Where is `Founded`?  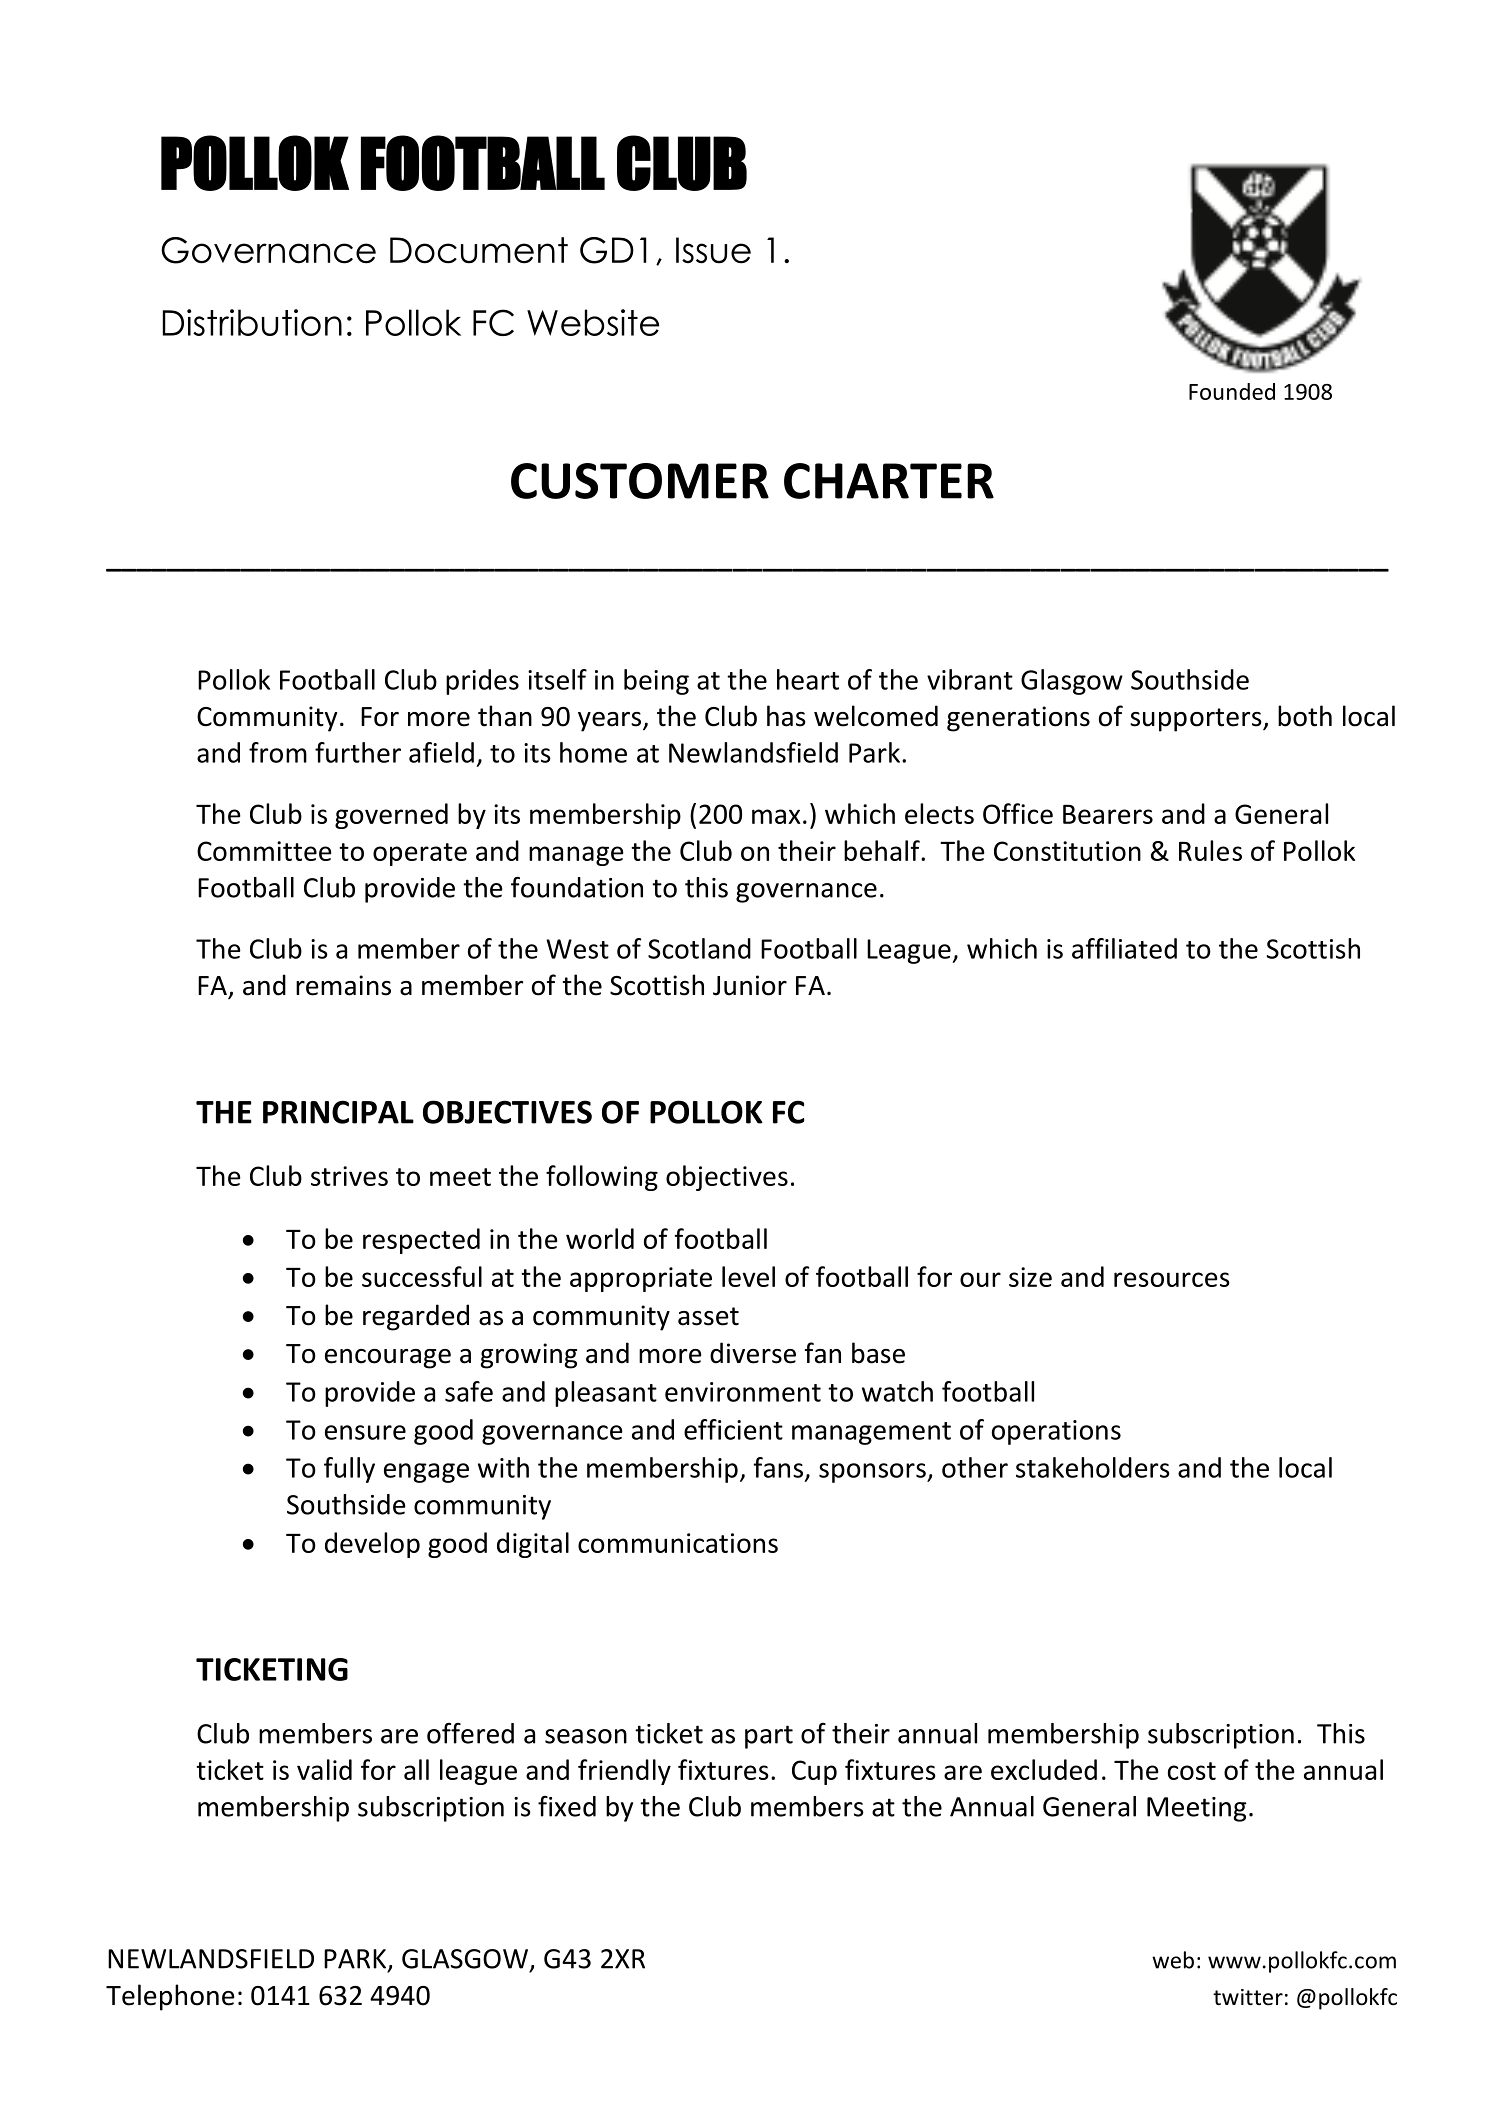
Founded is located at coordinates (1232, 391).
